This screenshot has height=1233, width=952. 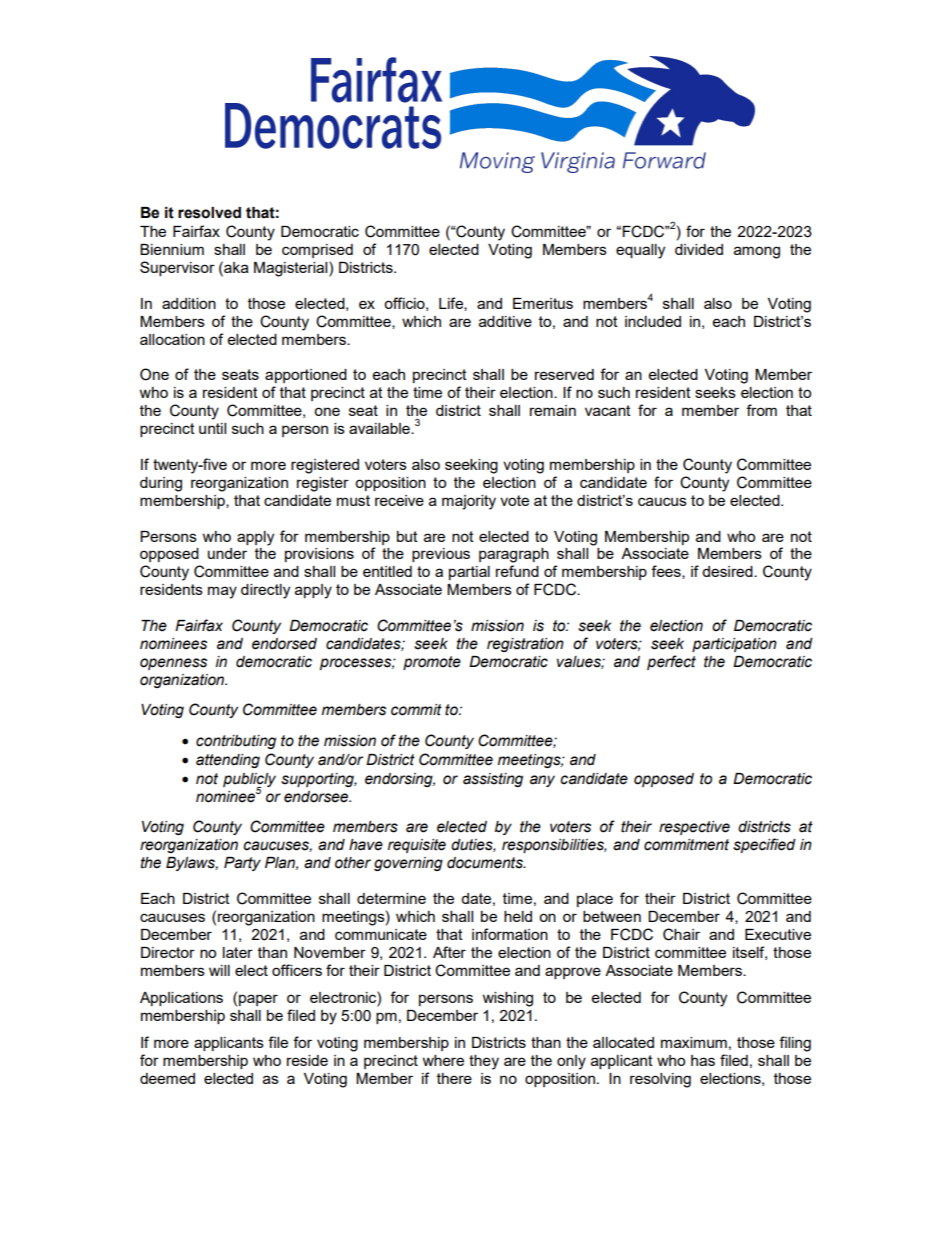 I want to click on Life, so click(x=452, y=304).
